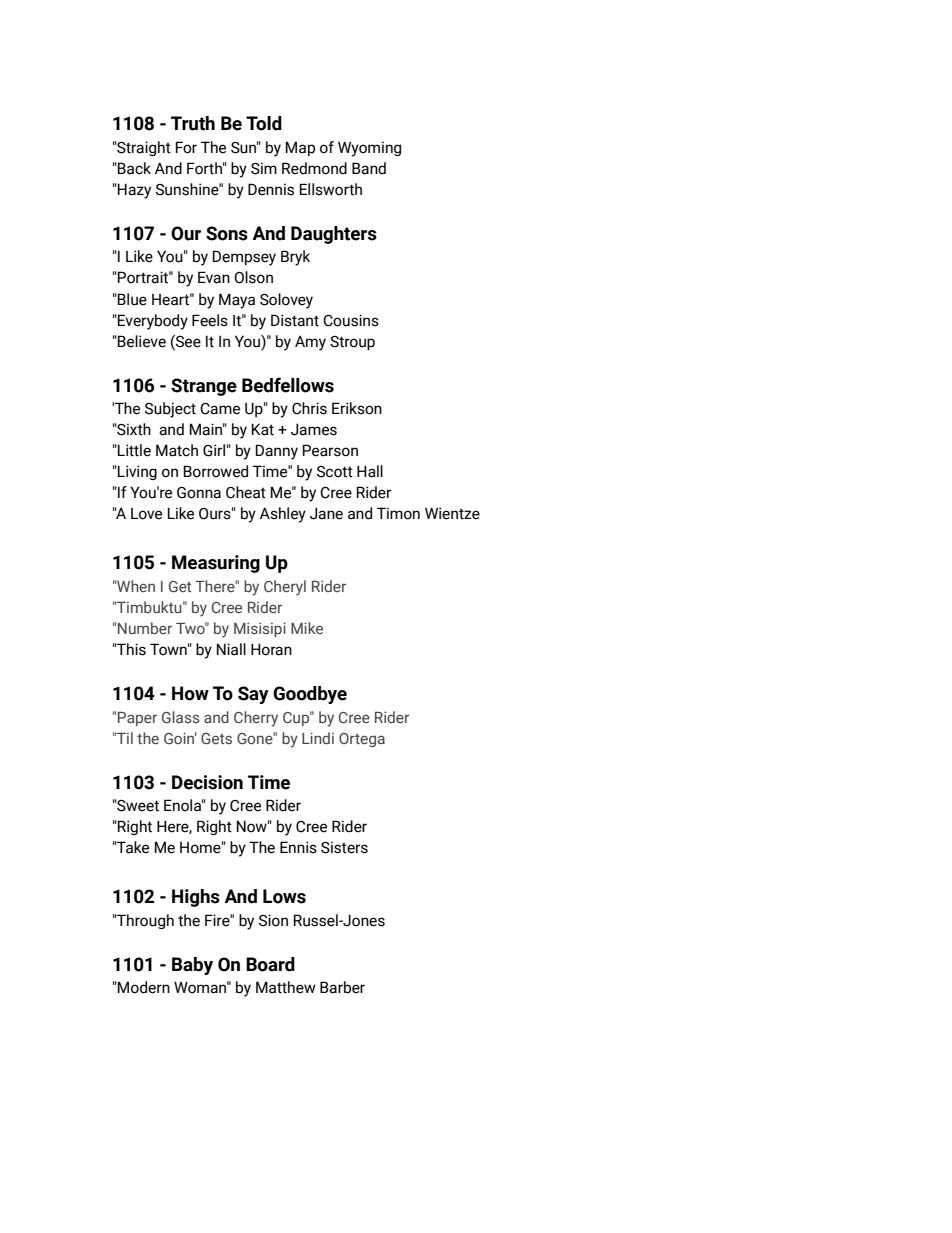 The image size is (952, 1233). I want to click on Ortega, so click(362, 740).
